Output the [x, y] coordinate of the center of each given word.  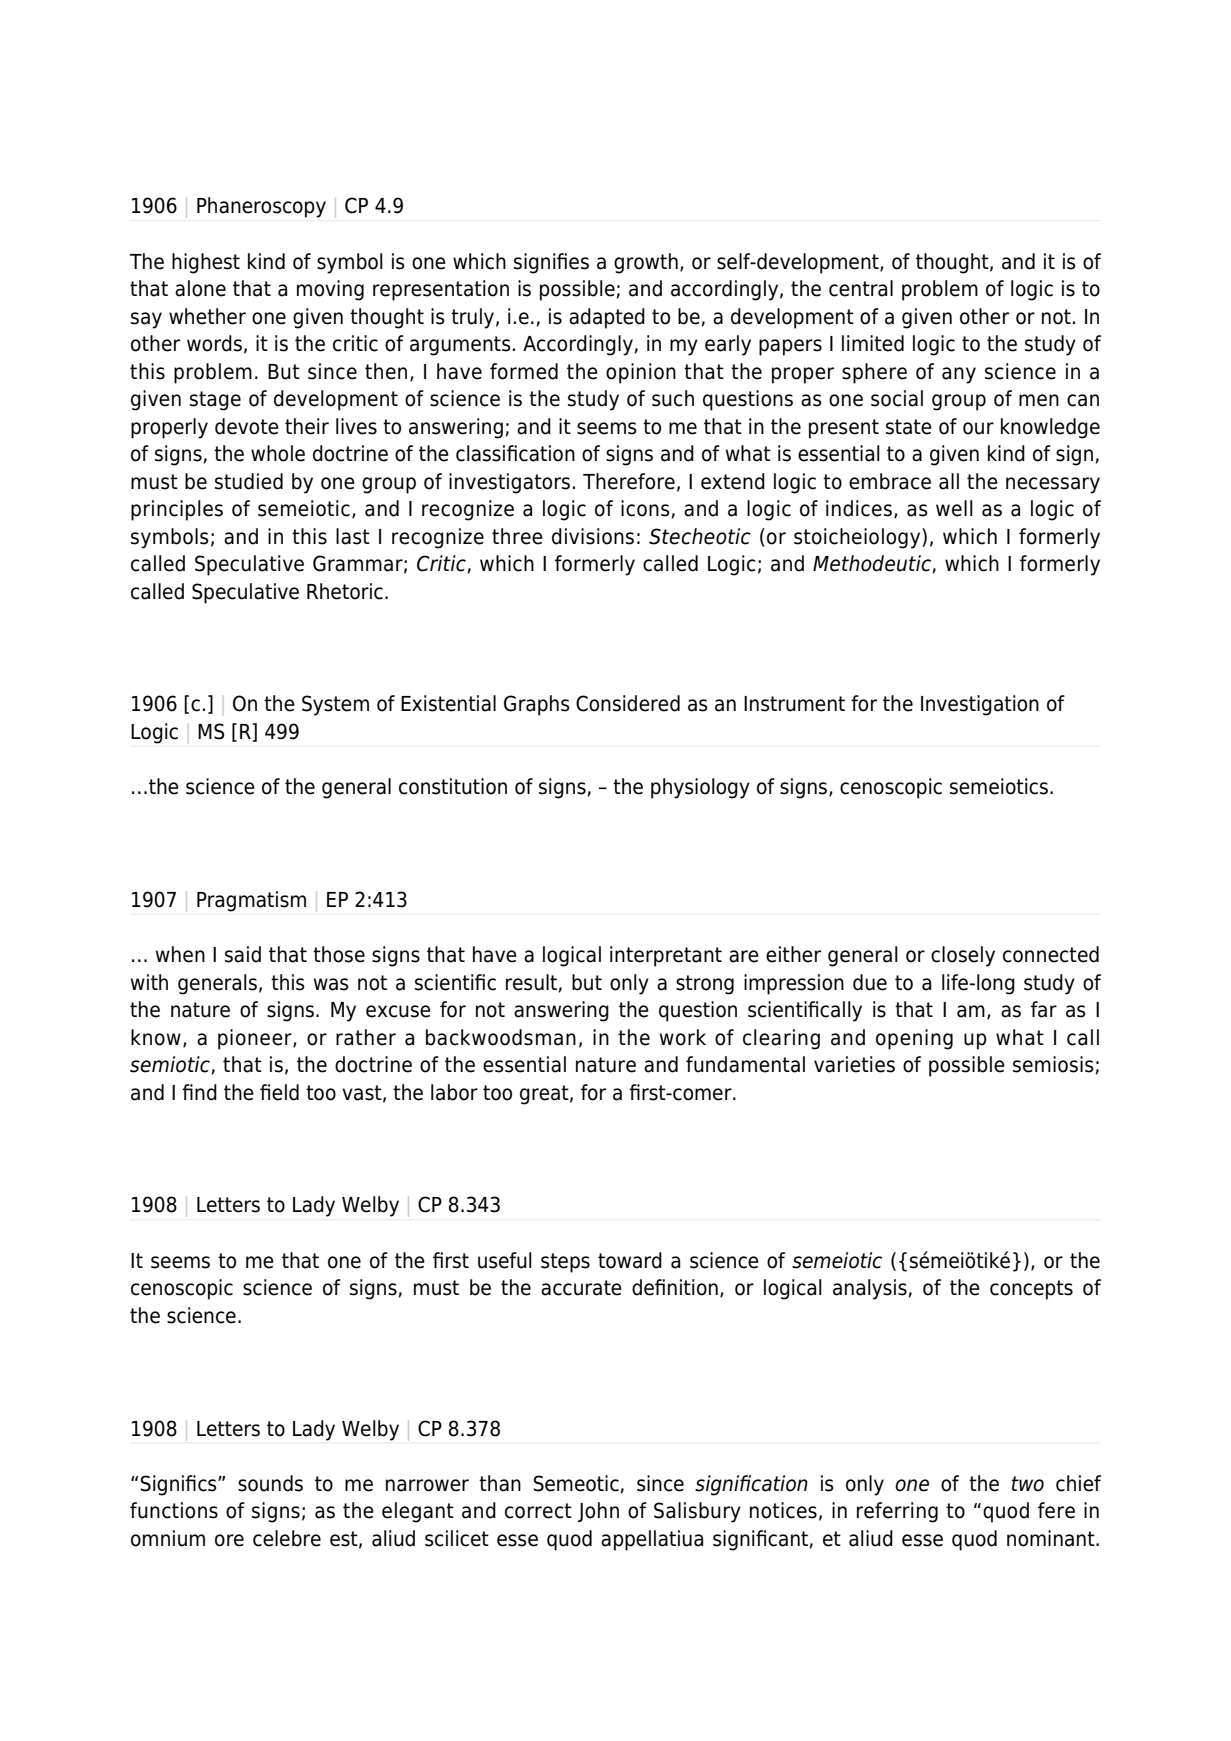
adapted [607, 318]
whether [207, 316]
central [861, 288]
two [1028, 1484]
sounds [270, 1483]
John [598, 1512]
